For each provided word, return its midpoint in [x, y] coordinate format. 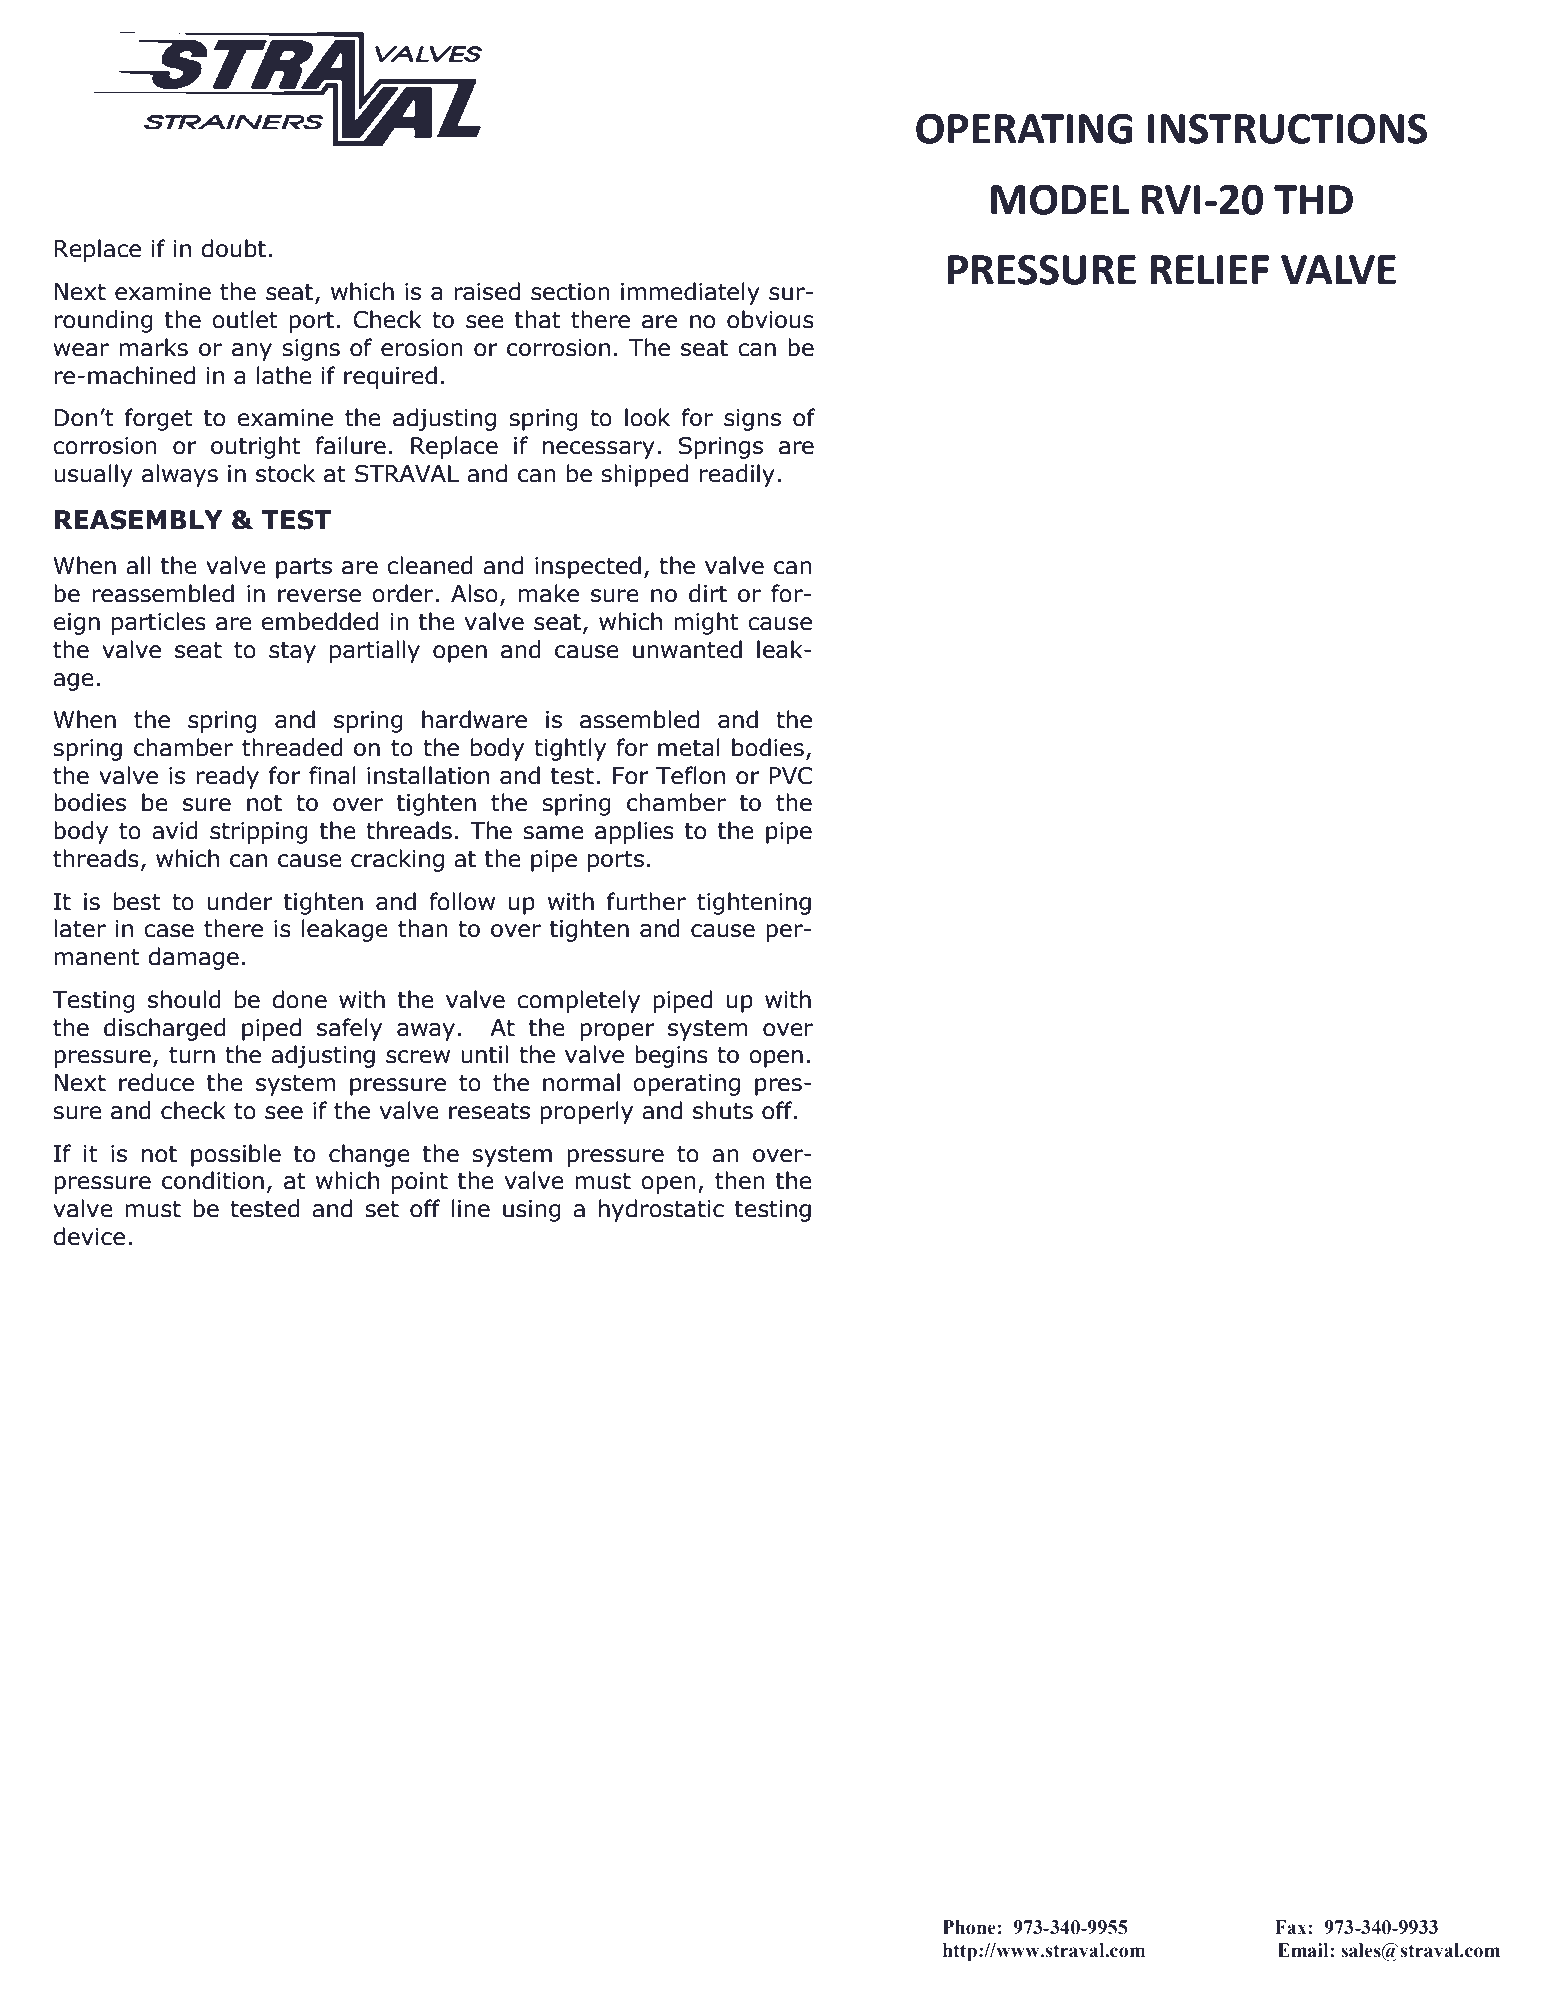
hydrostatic [661, 1210]
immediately [690, 293]
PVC [790, 776]
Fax [1292, 1927]
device [89, 1236]
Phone [969, 1927]
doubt [233, 248]
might [706, 623]
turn [192, 1055]
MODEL [1060, 199]
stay [292, 652]
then [740, 1180]
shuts [723, 1110]
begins [671, 1056]
